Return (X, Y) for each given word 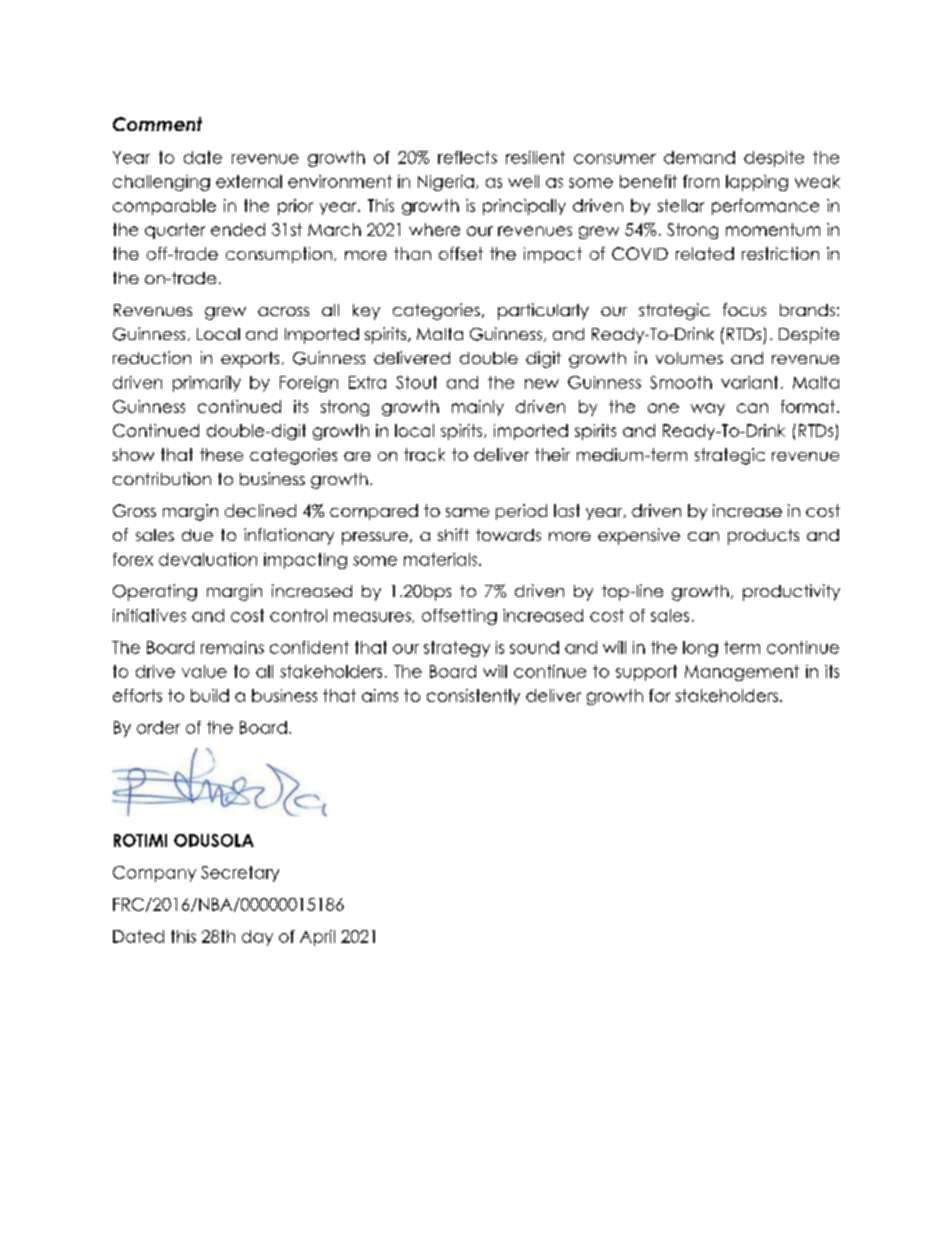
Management (742, 673)
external (249, 181)
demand (699, 157)
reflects (467, 157)
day (257, 938)
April (317, 938)
